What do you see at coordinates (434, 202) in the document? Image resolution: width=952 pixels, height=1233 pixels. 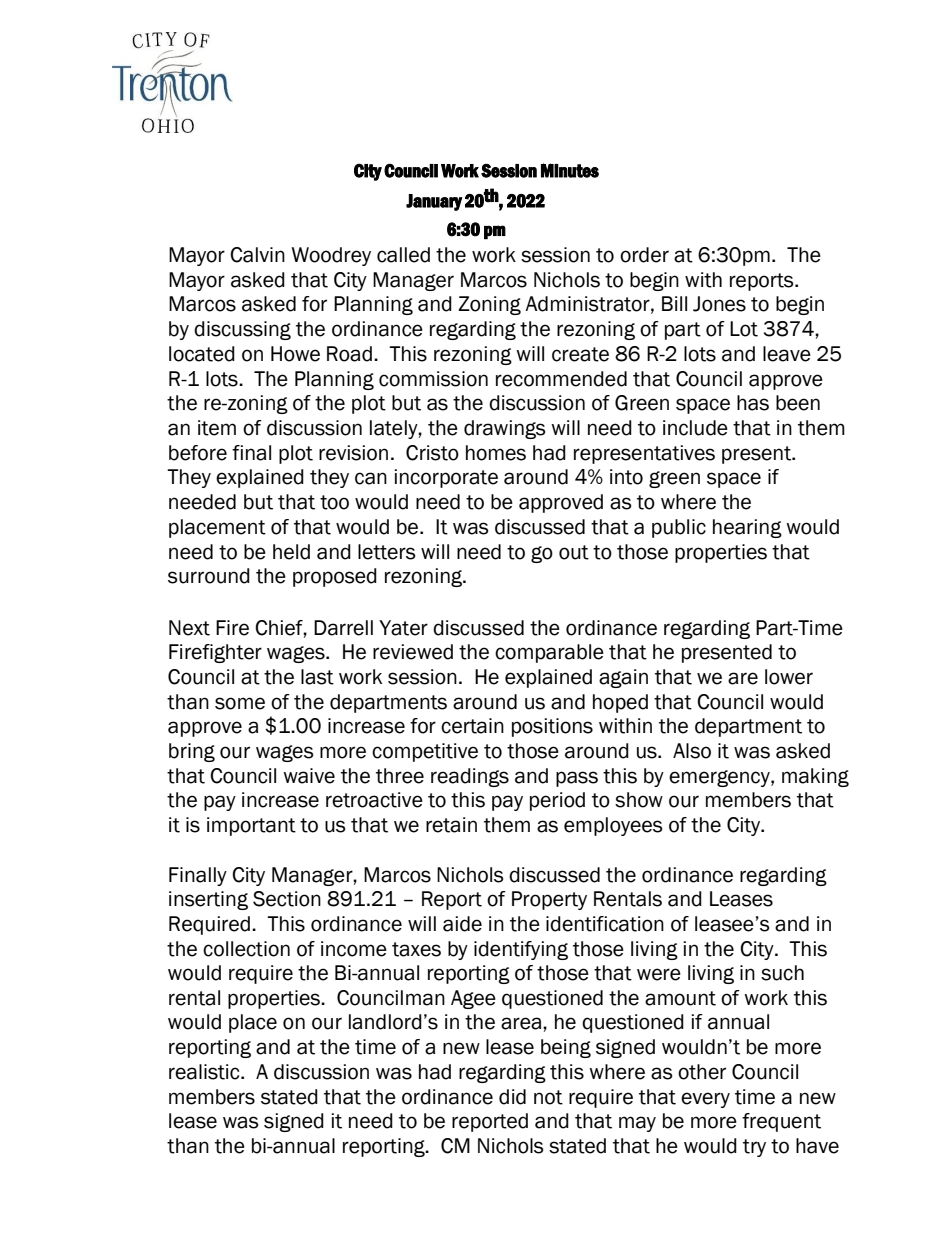 I see `January` at bounding box center [434, 202].
